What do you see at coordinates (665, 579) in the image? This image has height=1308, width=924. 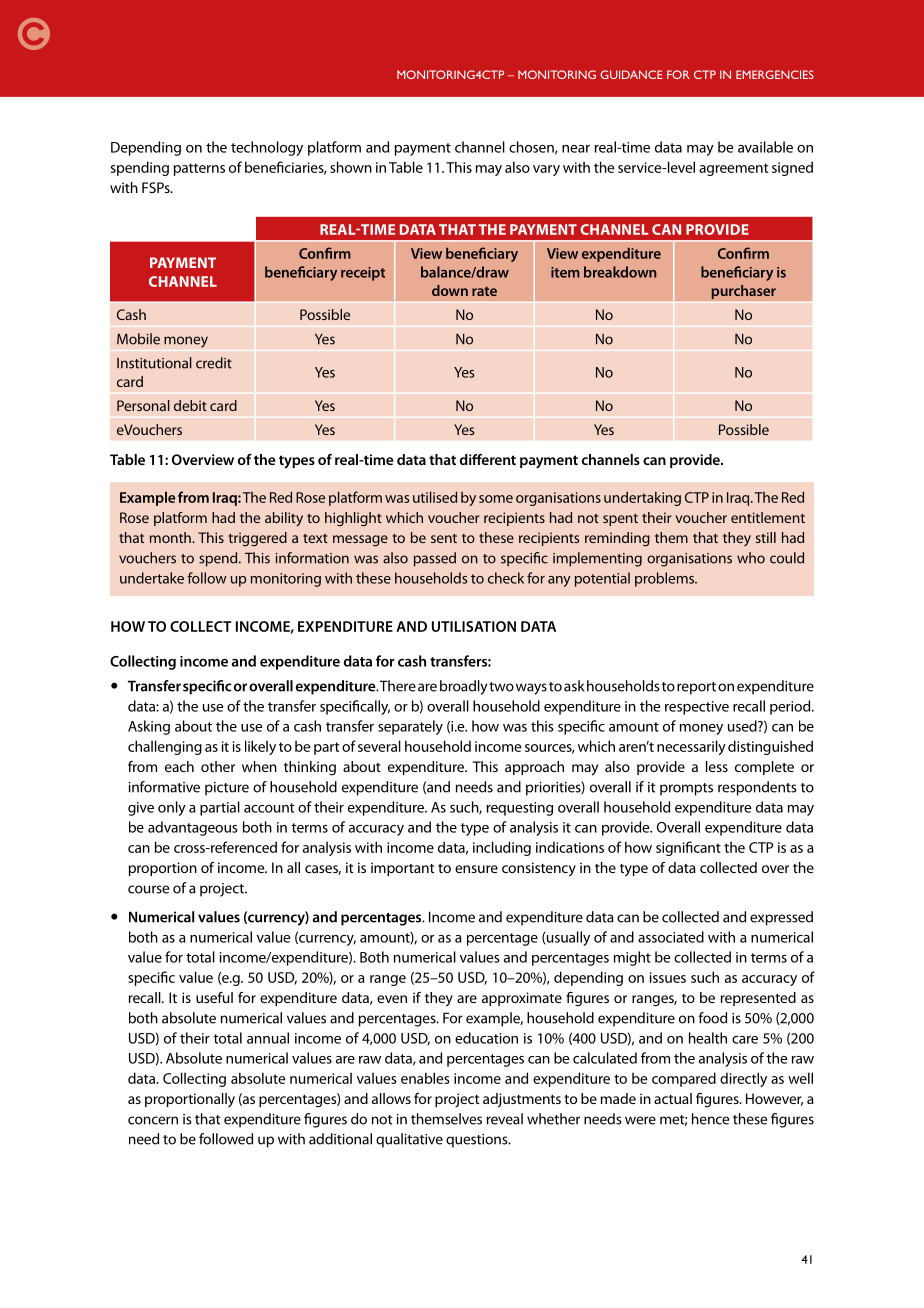 I see `problems` at bounding box center [665, 579].
